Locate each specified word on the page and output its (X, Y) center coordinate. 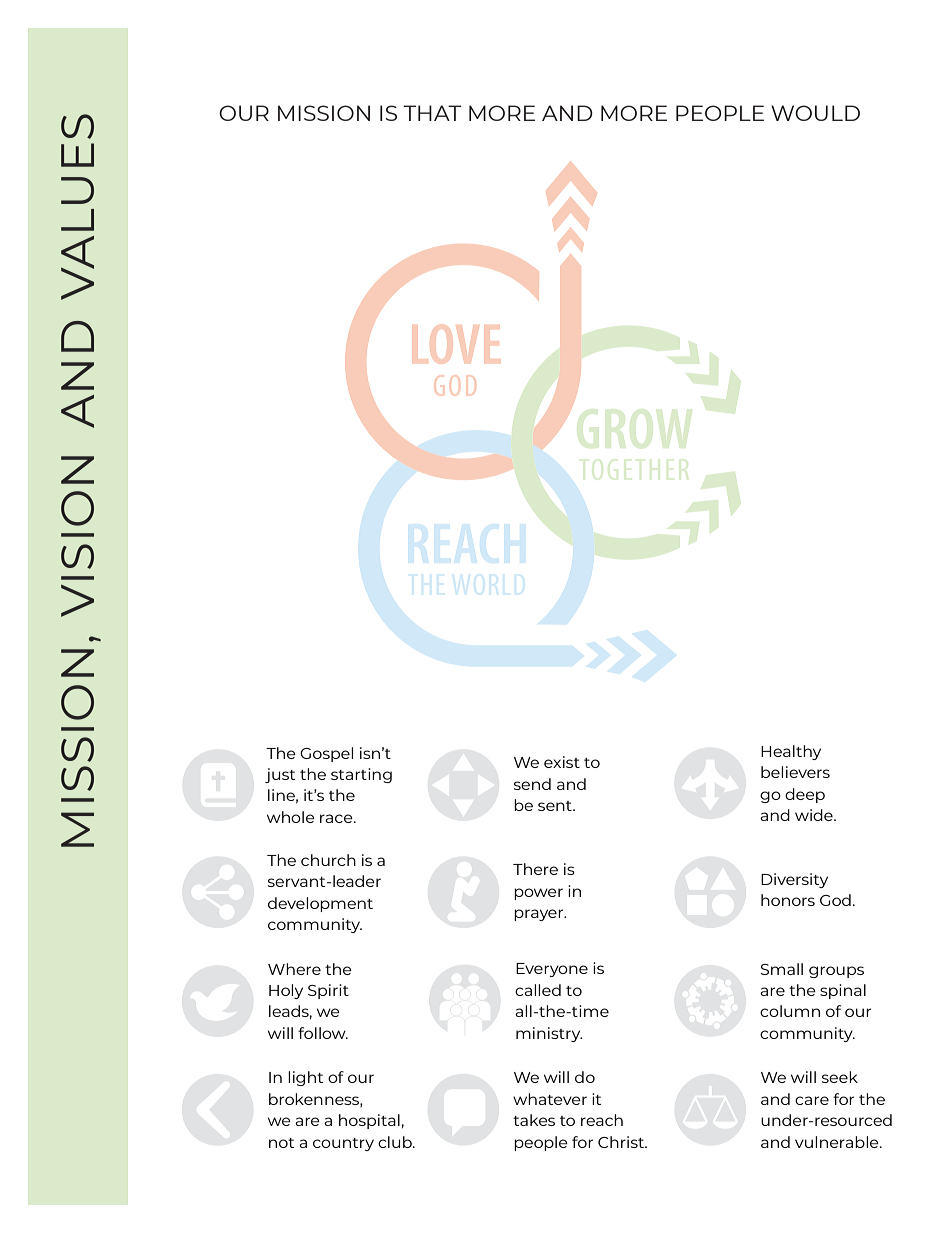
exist (562, 762)
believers (795, 772)
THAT (432, 113)
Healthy (791, 752)
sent (556, 806)
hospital (369, 1121)
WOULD (815, 113)
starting (361, 775)
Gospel (326, 754)
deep (805, 795)
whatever (550, 1099)
